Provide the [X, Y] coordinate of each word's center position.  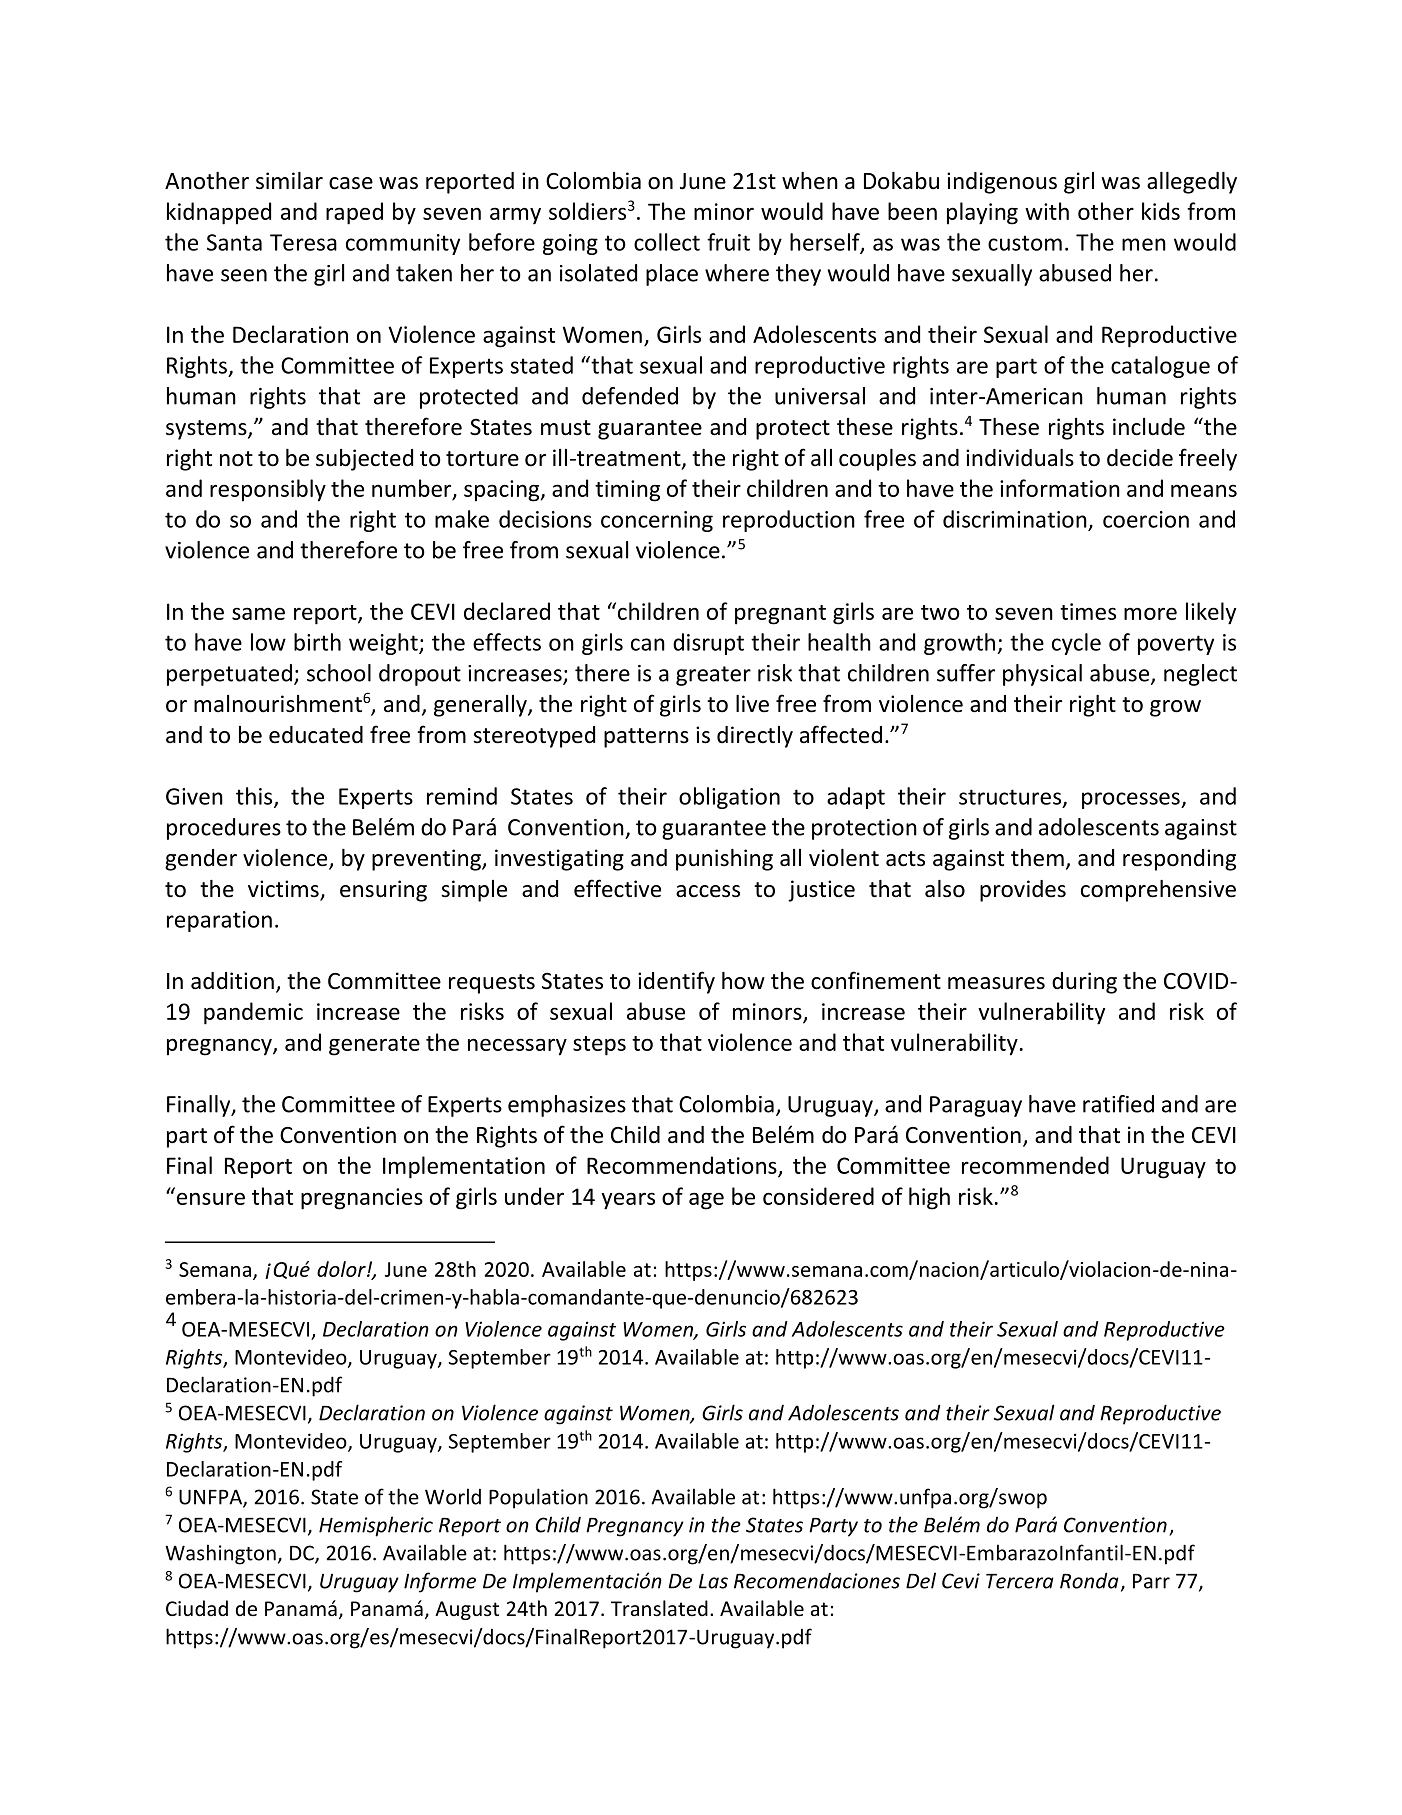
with [1047, 211]
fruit [728, 242]
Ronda [1089, 1580]
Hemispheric [376, 1526]
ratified [1118, 1104]
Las [713, 1581]
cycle [1076, 644]
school [339, 673]
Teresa [303, 242]
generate [374, 1046]
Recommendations [683, 1166]
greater [713, 676]
